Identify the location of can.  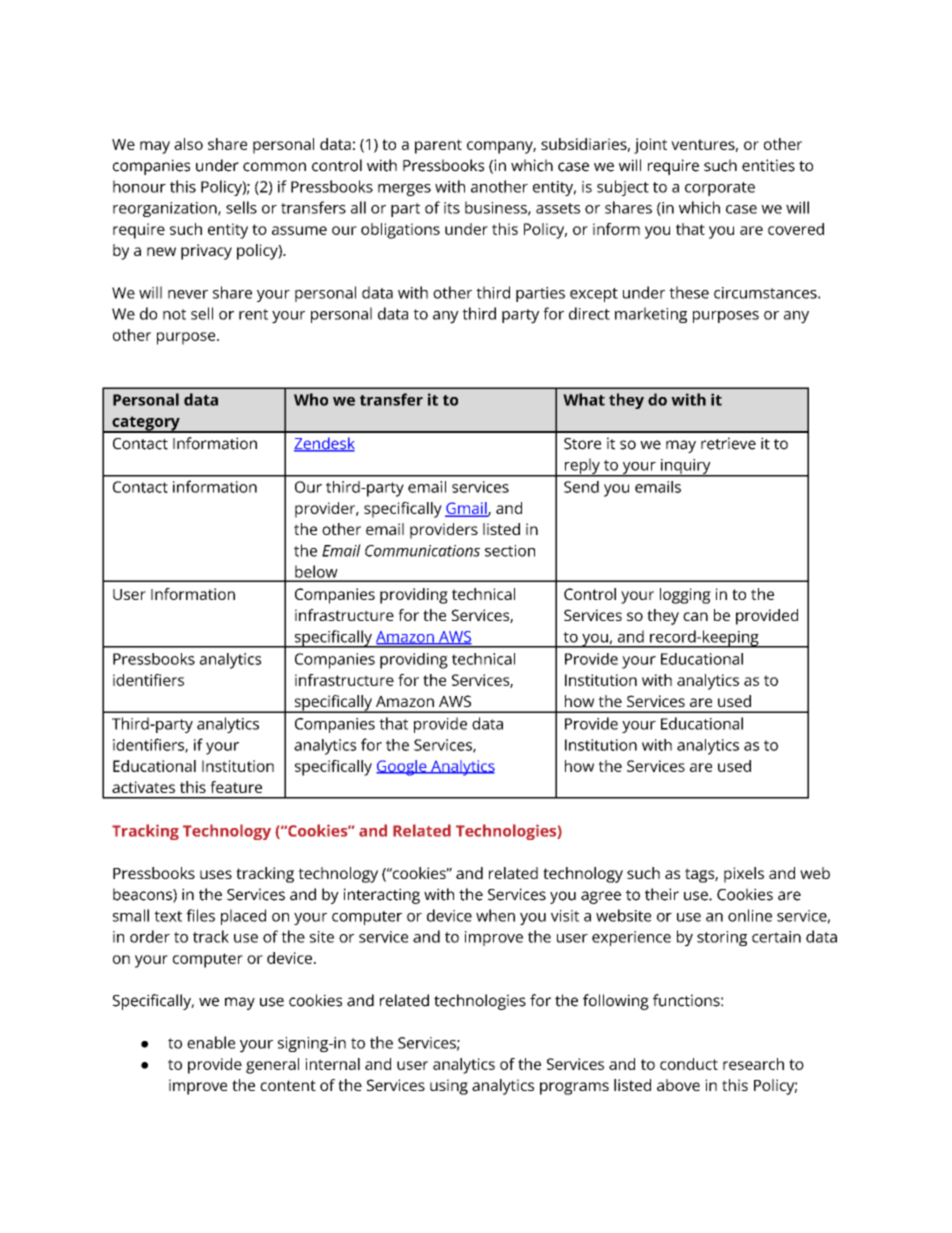
(695, 616).
